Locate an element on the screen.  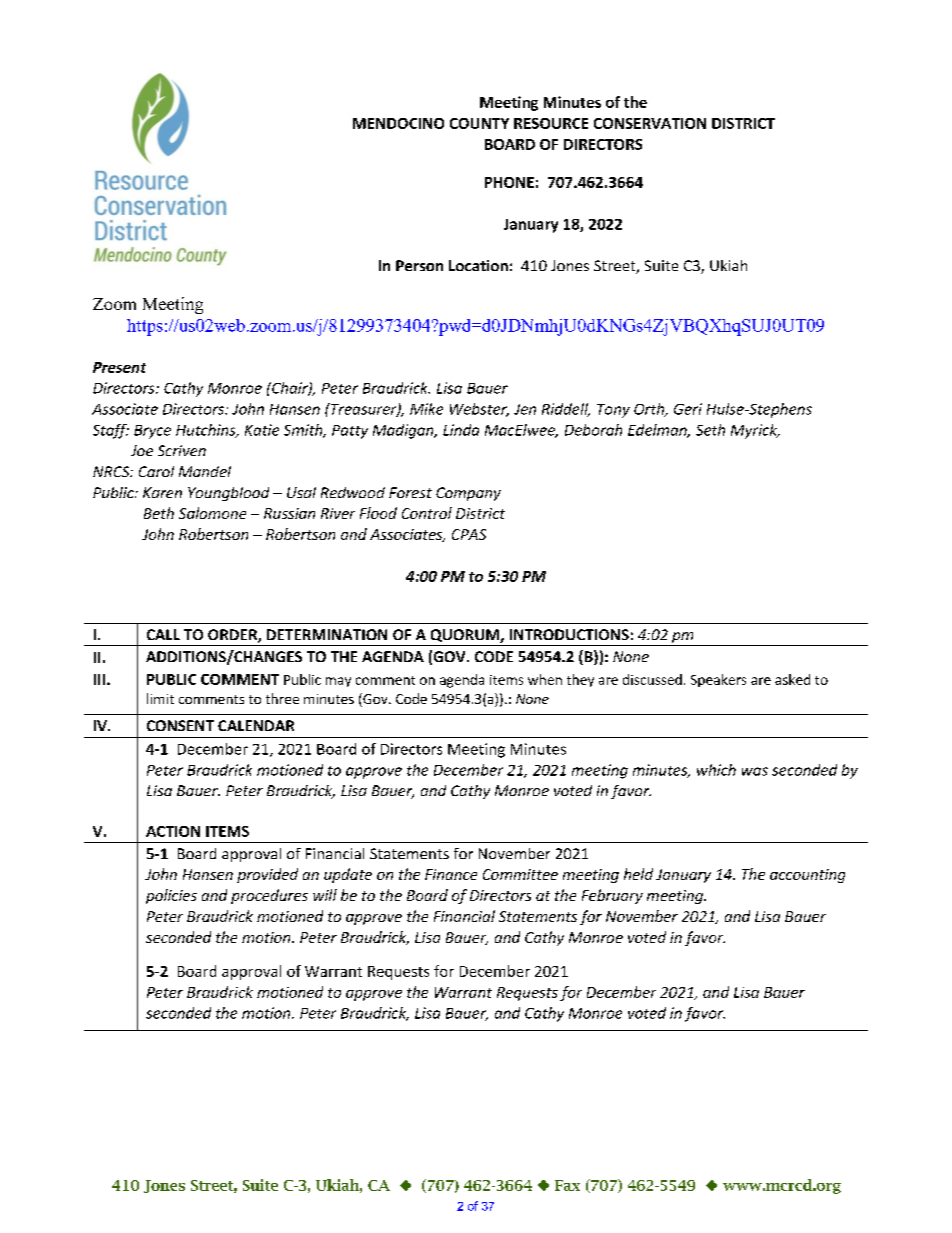
policies is located at coordinates (171, 896).
